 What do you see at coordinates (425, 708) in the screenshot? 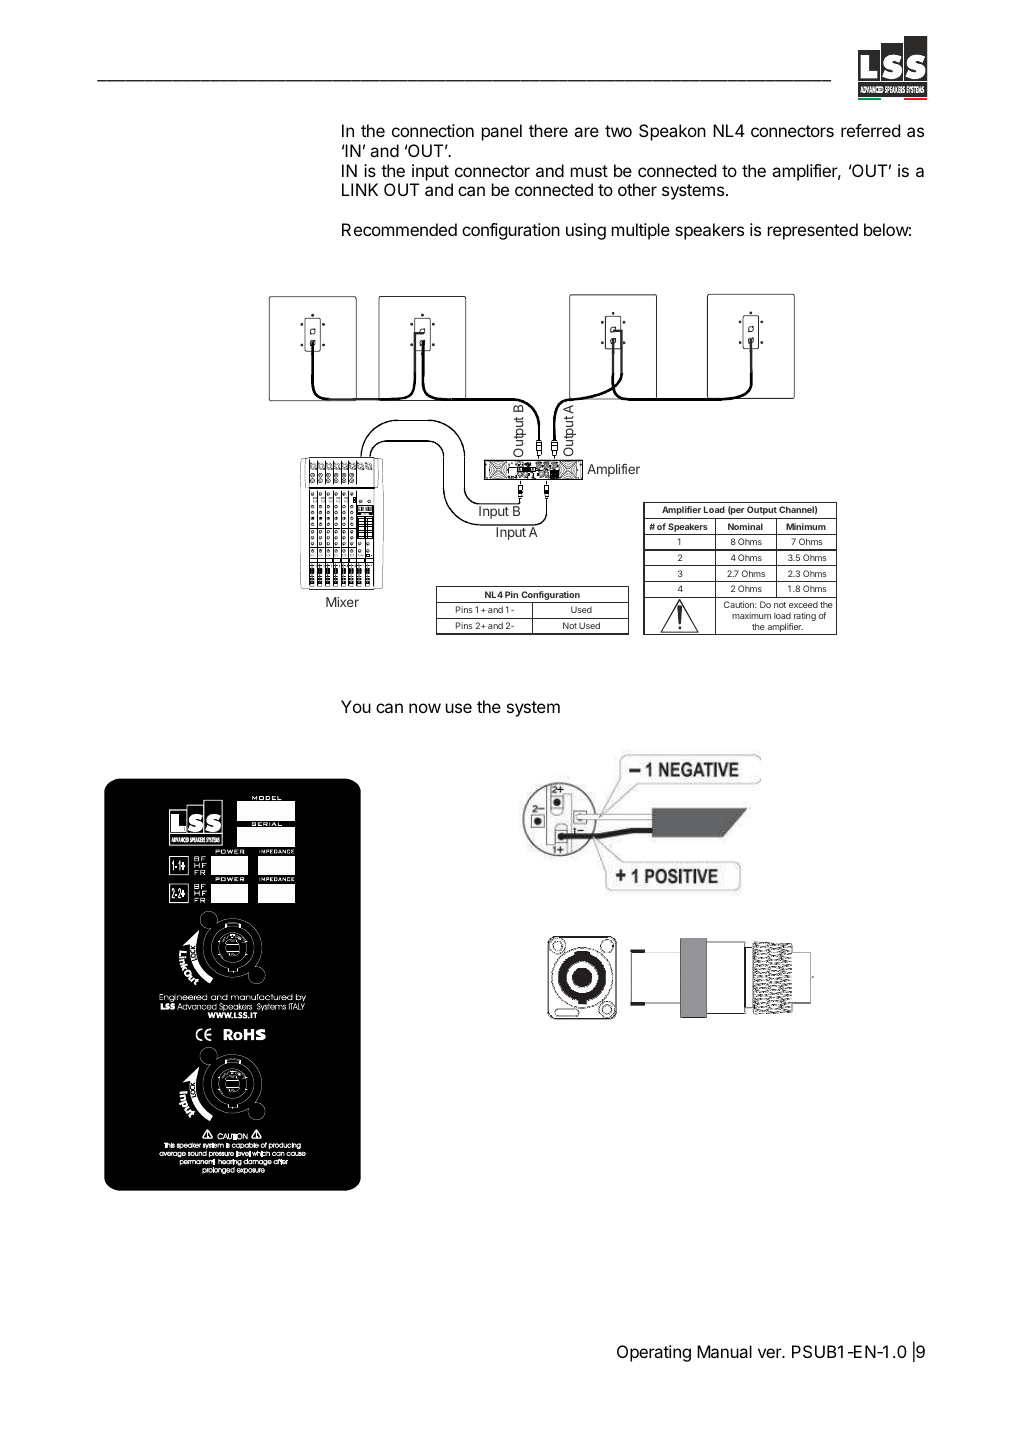
I see `now` at bounding box center [425, 708].
